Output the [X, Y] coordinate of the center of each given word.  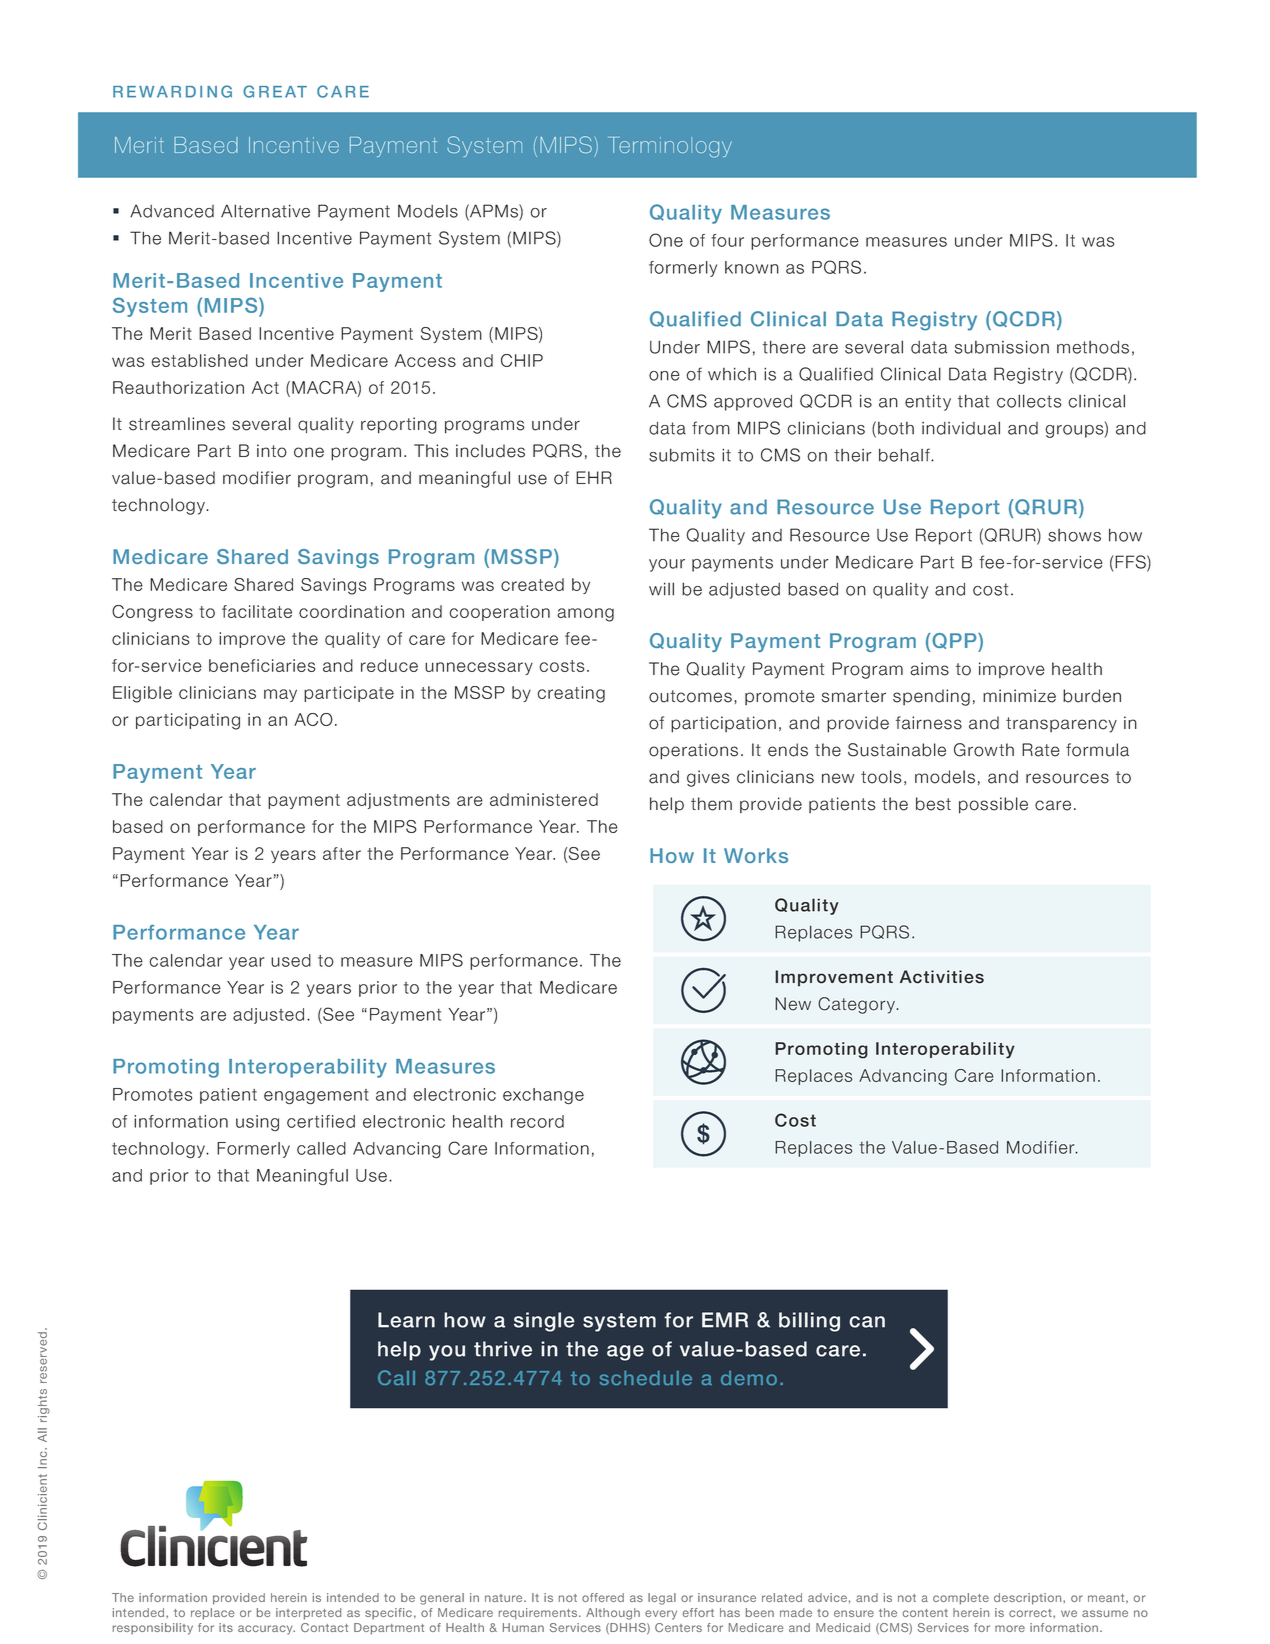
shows [1074, 535]
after [342, 853]
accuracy [266, 1630]
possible [993, 805]
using [257, 1123]
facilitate [257, 611]
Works [756, 855]
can [867, 1322]
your [667, 565]
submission [1002, 347]
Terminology [670, 147]
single [544, 1322]
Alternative [265, 211]
